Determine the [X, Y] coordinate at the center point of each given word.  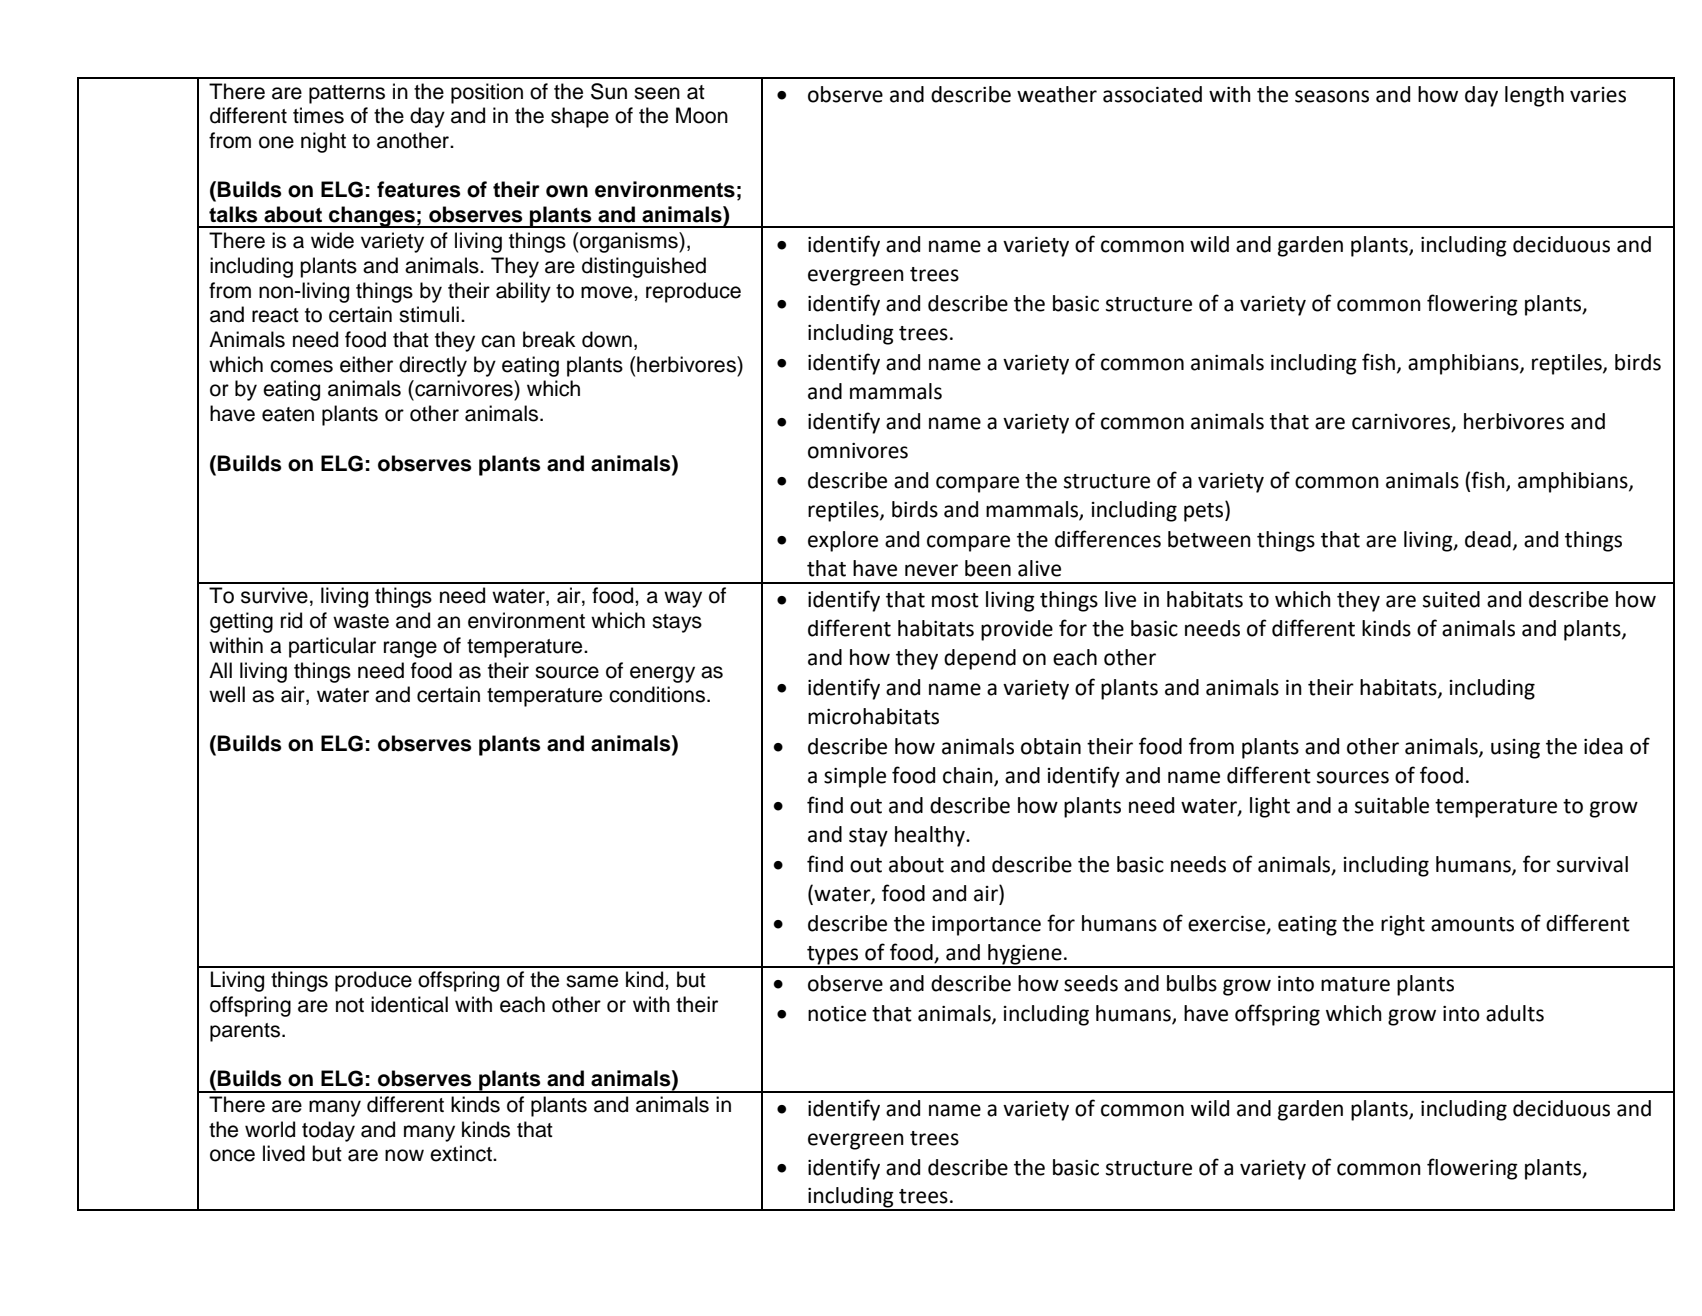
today [328, 1131]
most [955, 600]
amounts [1472, 924]
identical [409, 1004]
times [318, 115]
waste [361, 621]
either [366, 364]
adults [1515, 1013]
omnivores [858, 451]
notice [837, 1014]
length [1534, 96]
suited [1451, 599]
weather [1057, 94]
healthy [931, 836]
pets [1205, 511]
